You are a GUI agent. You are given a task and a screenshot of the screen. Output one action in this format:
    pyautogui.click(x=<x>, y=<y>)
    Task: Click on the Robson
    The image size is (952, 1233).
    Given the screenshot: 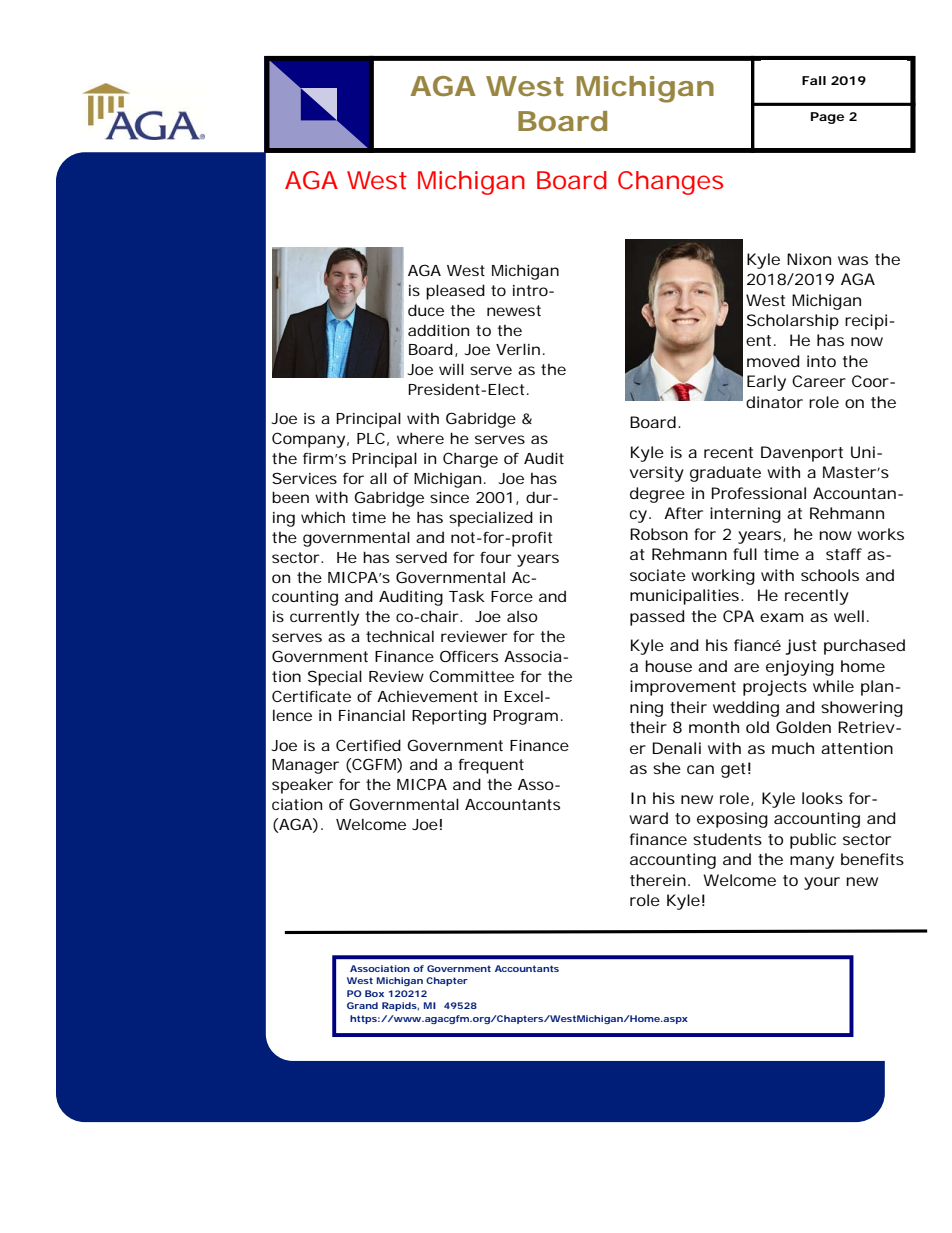 What is the action you would take?
    pyautogui.click(x=659, y=534)
